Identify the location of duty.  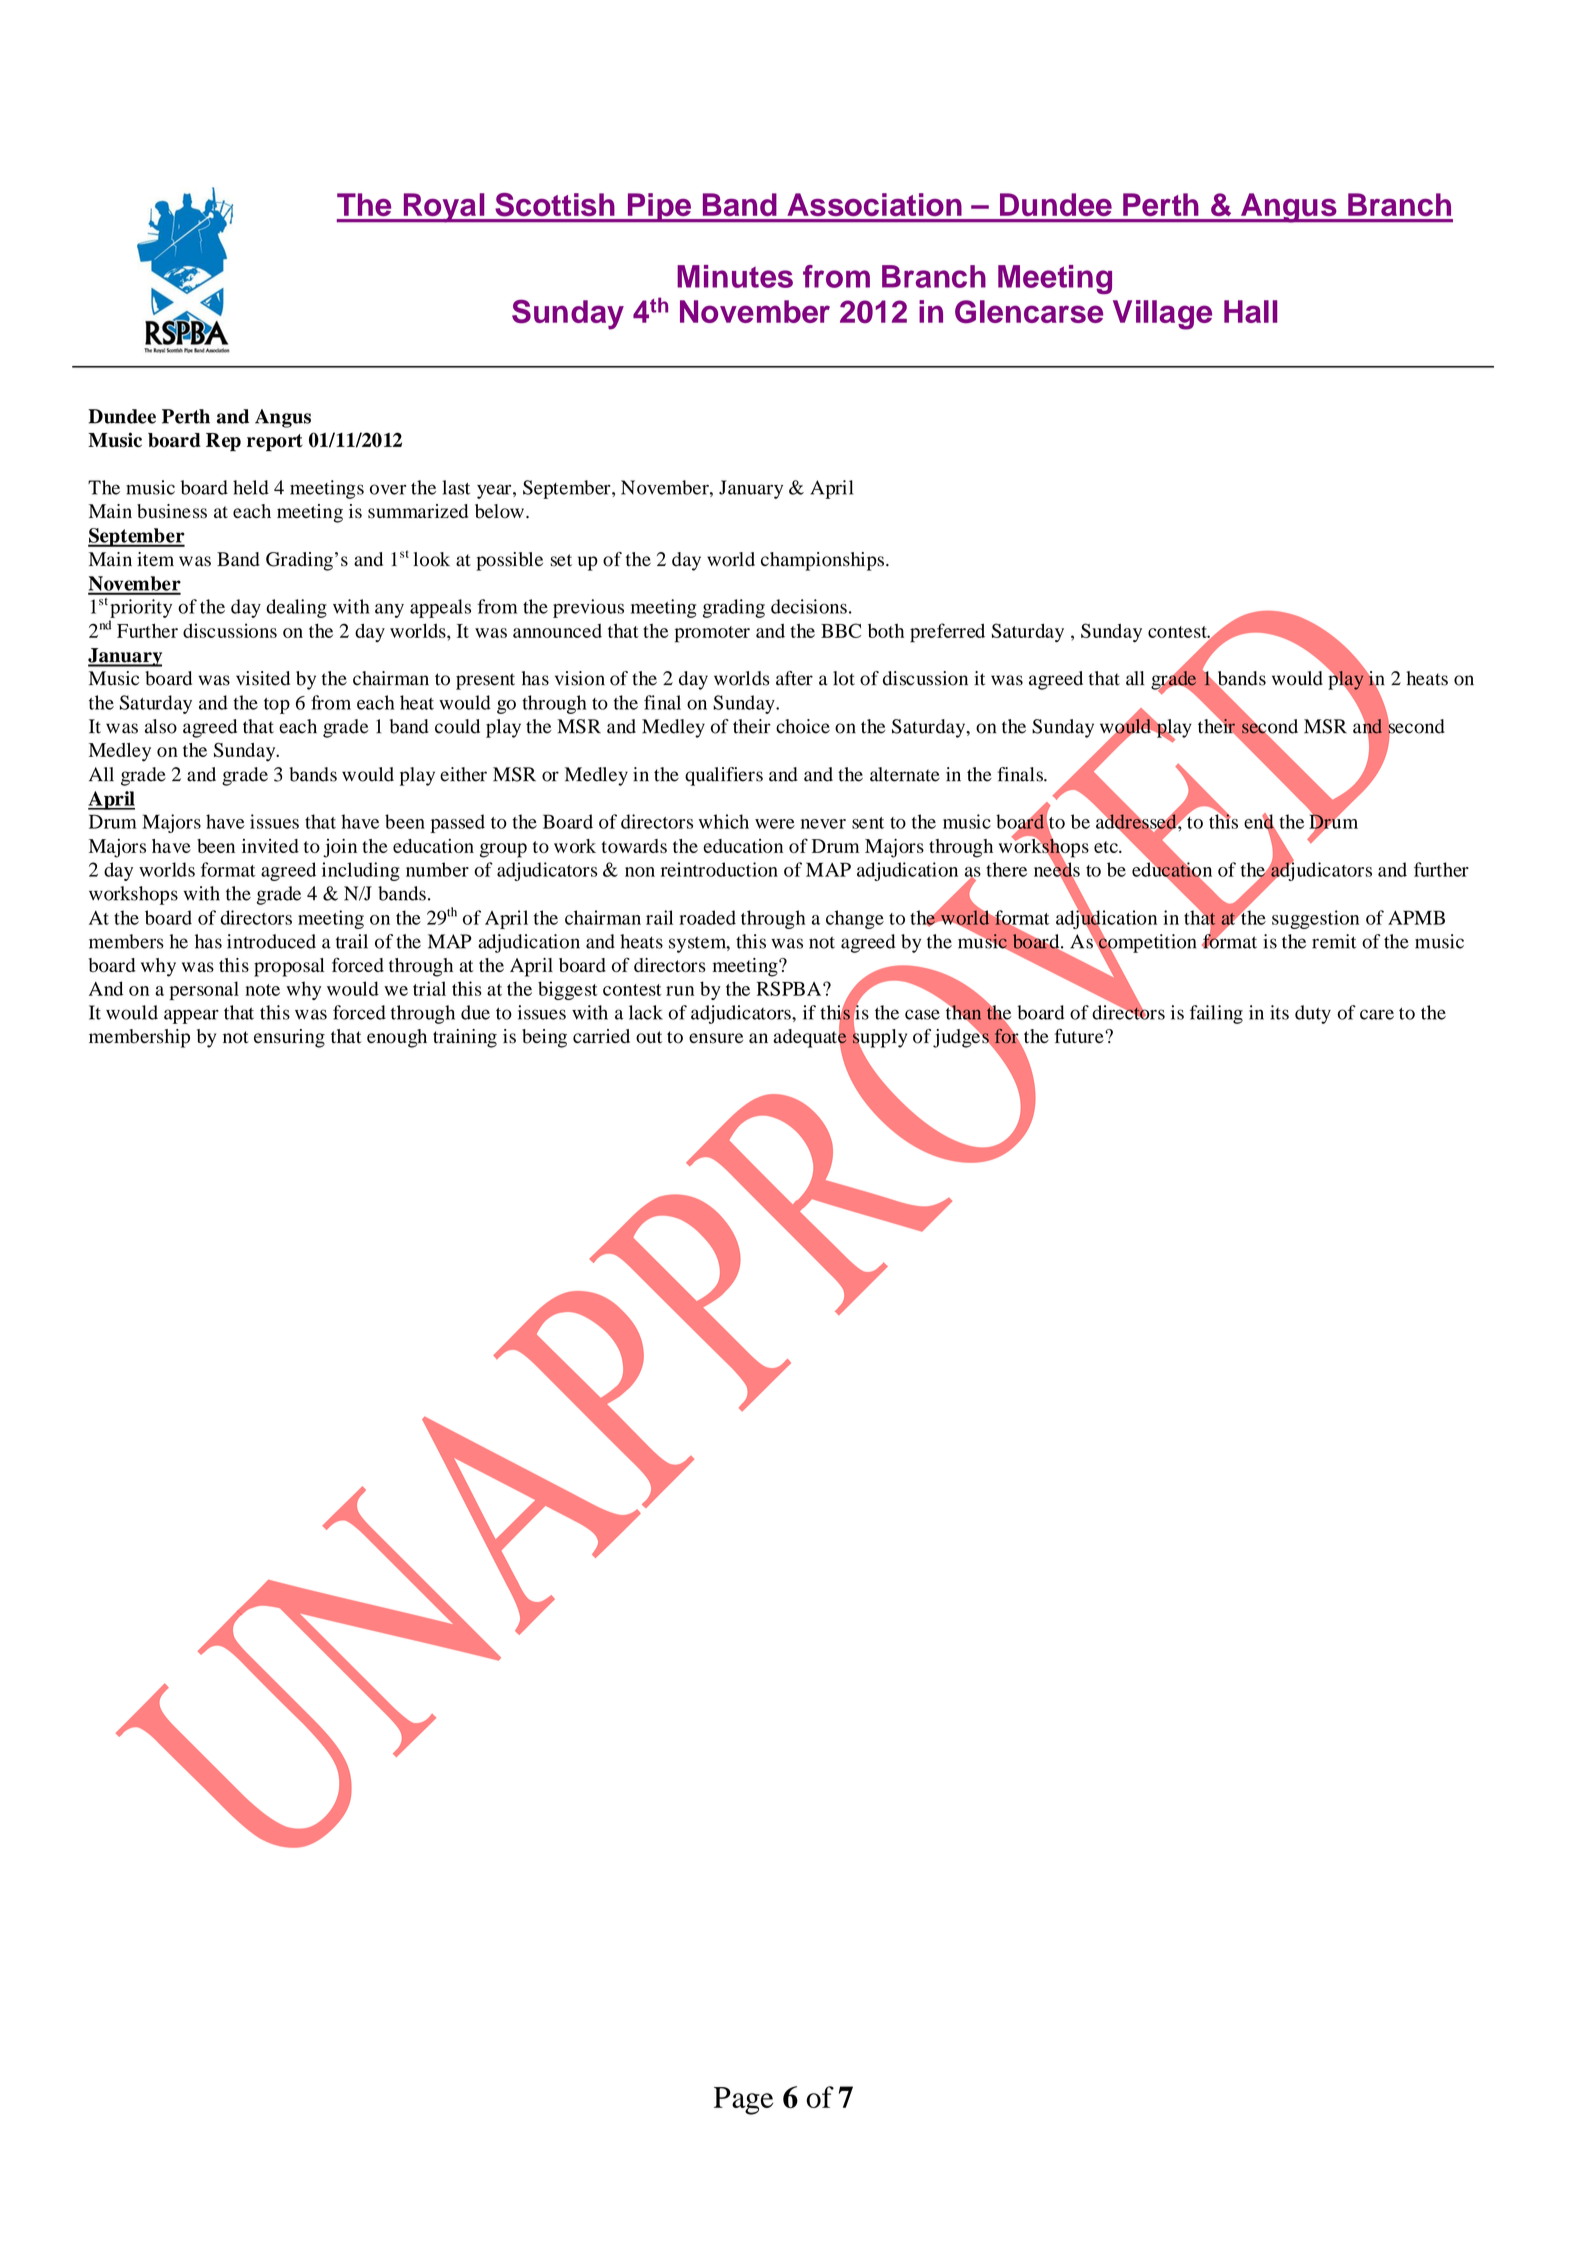
(1313, 1014).
